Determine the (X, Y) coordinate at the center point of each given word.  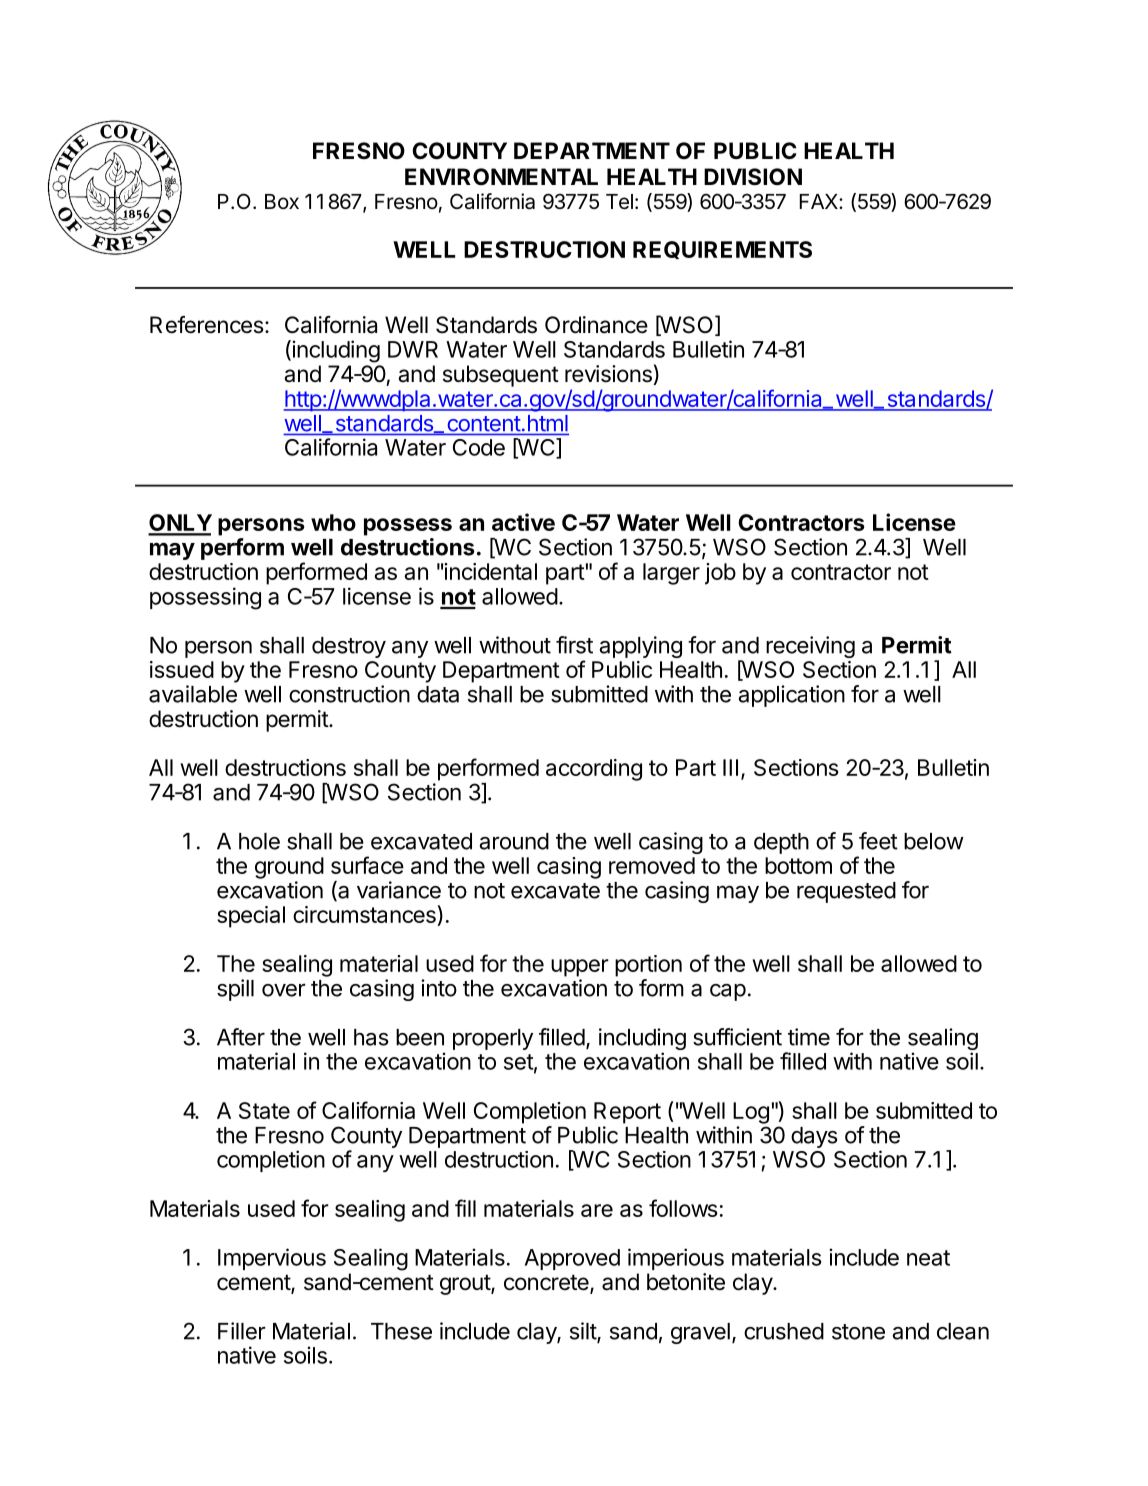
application (792, 696)
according (594, 770)
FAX (820, 201)
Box (282, 201)
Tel (619, 202)
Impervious (272, 1259)
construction (349, 694)
